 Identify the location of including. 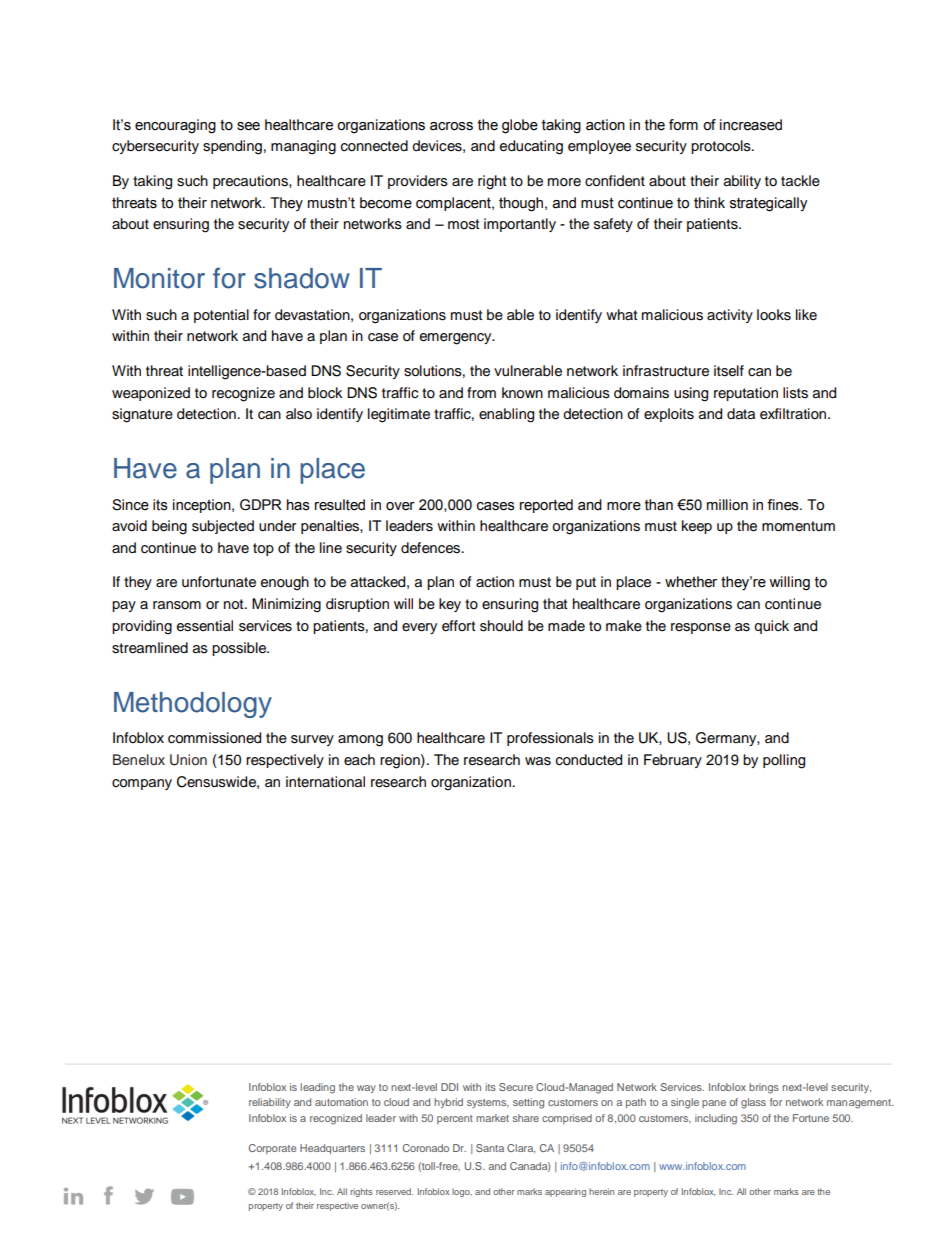
(716, 1119).
